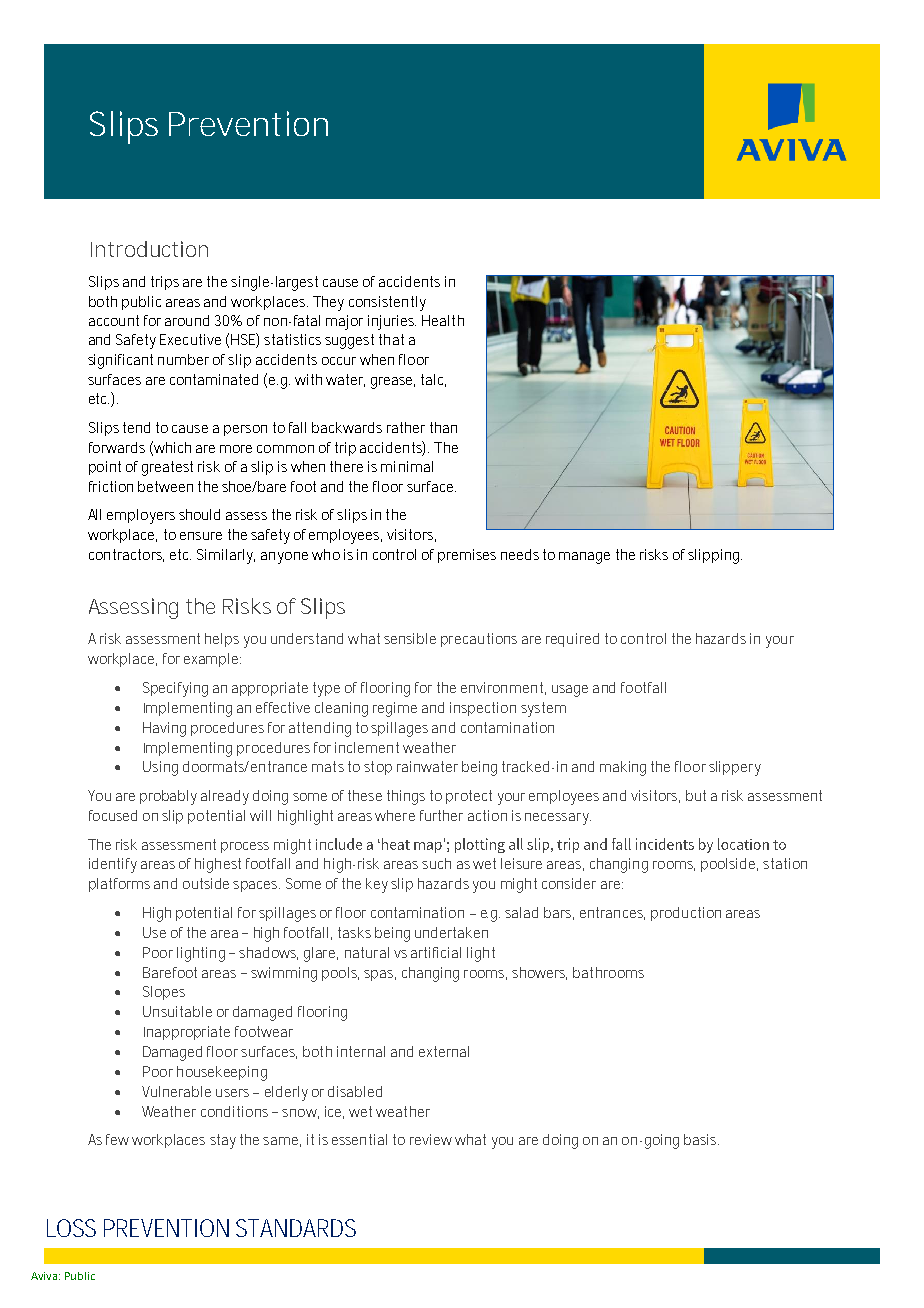 The width and height of the screenshot is (924, 1308). Describe the element at coordinates (164, 993) in the screenshot. I see `Slopes` at that location.
